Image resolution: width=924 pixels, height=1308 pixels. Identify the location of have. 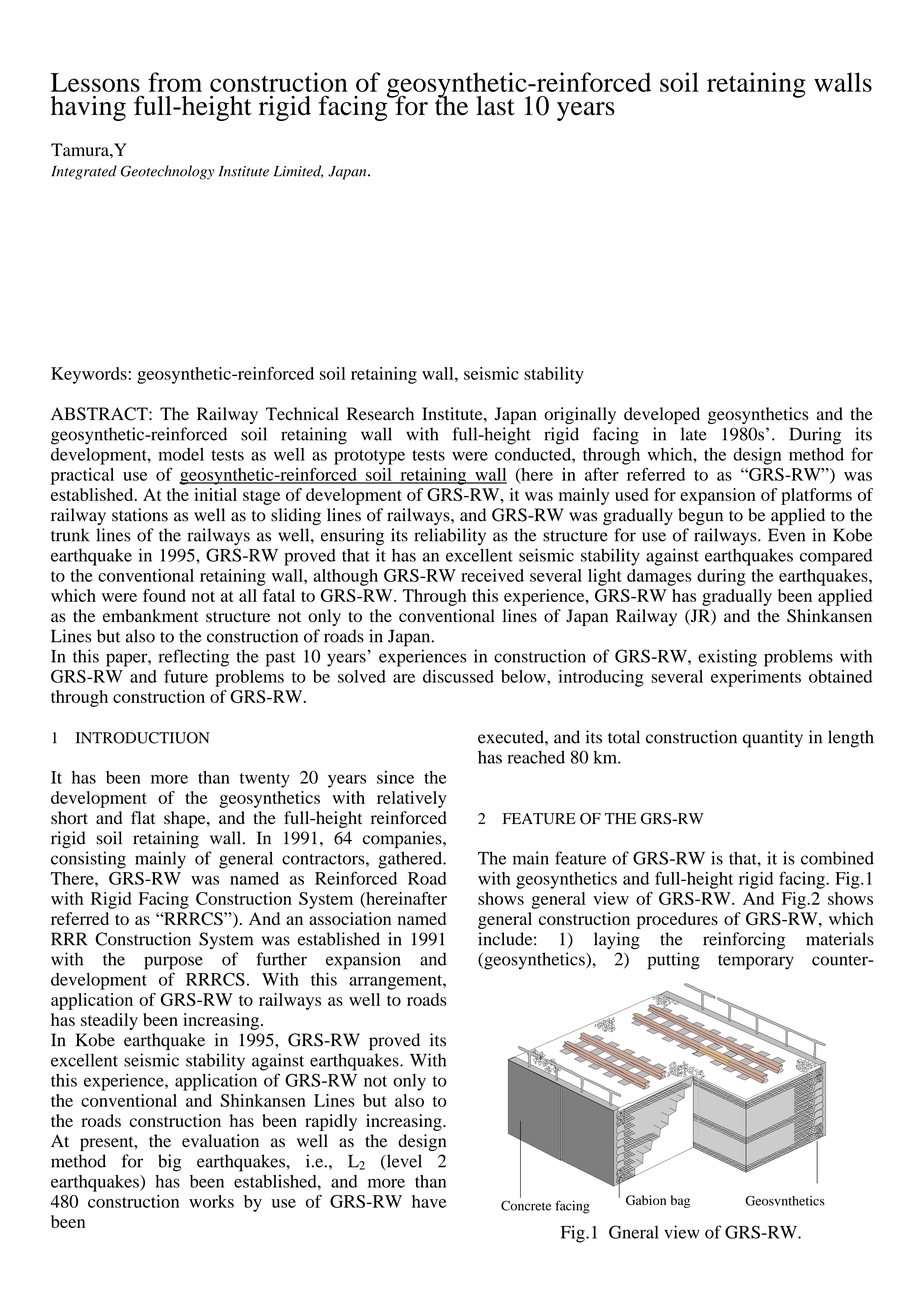
(429, 1201).
